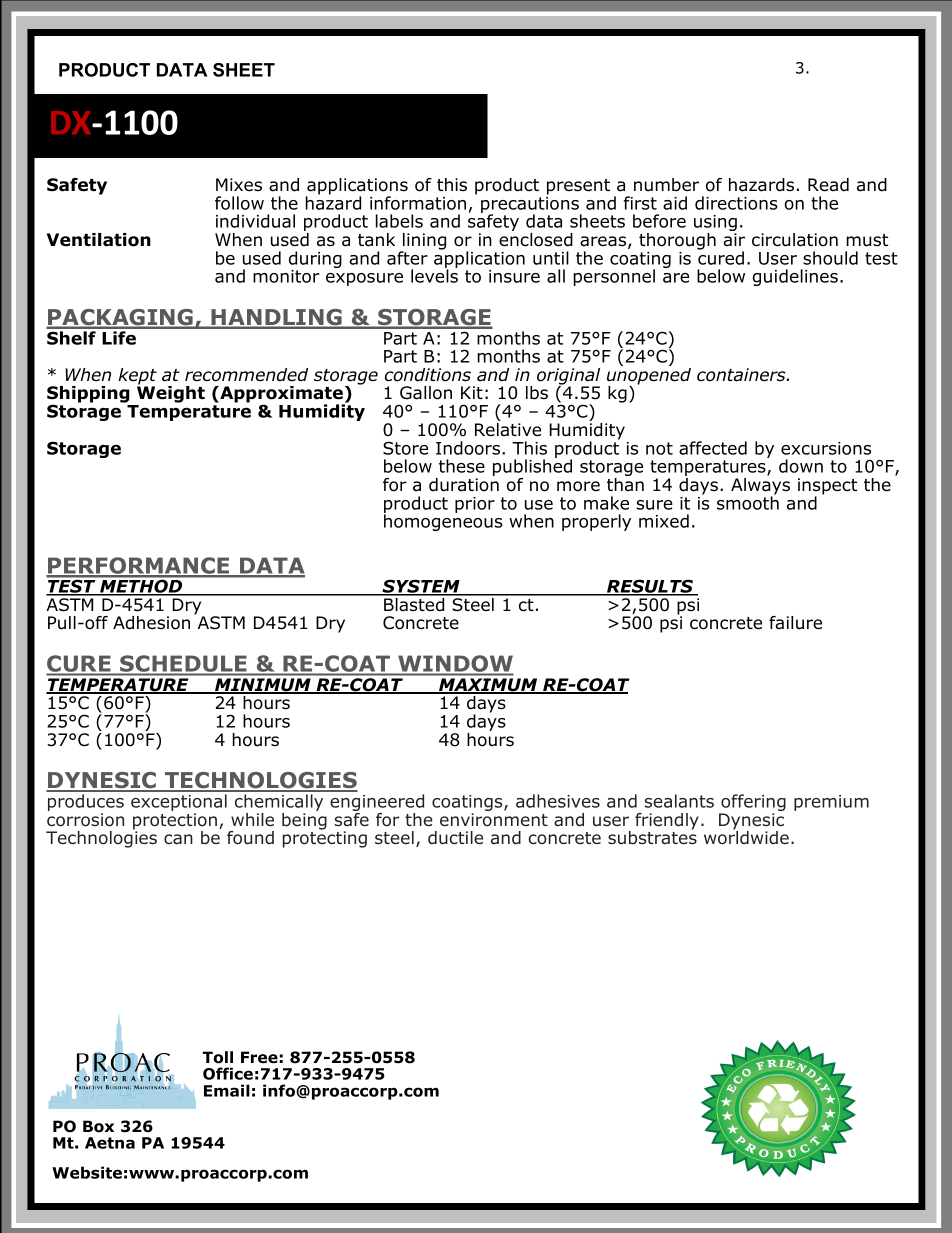  Describe the element at coordinates (259, 1057) in the screenshot. I see `Free` at that location.
